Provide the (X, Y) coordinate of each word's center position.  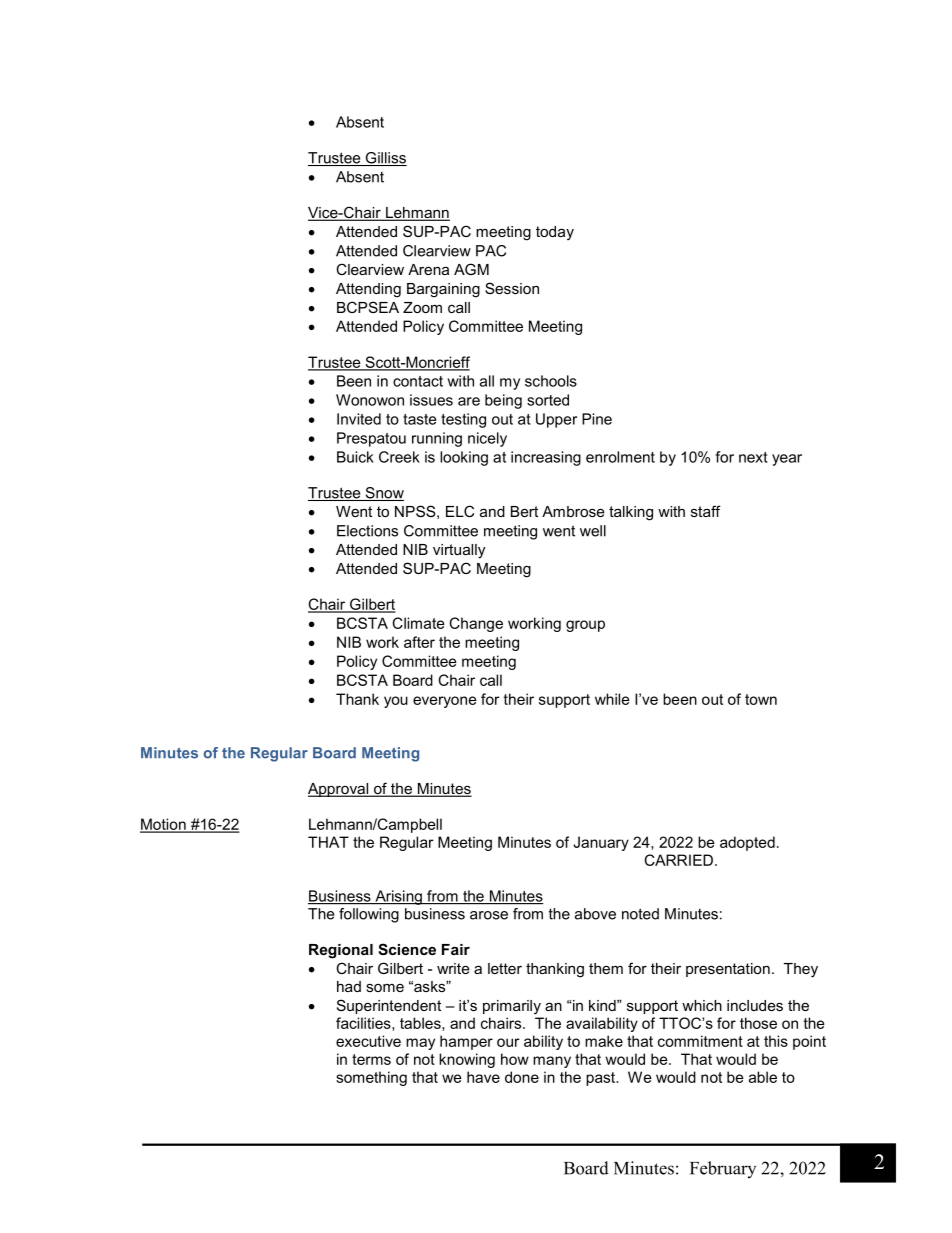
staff (706, 511)
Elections (367, 531)
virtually (459, 551)
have (483, 1077)
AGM (471, 269)
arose (489, 915)
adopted (747, 843)
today (555, 233)
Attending (368, 290)
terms (371, 1059)
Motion (164, 825)
